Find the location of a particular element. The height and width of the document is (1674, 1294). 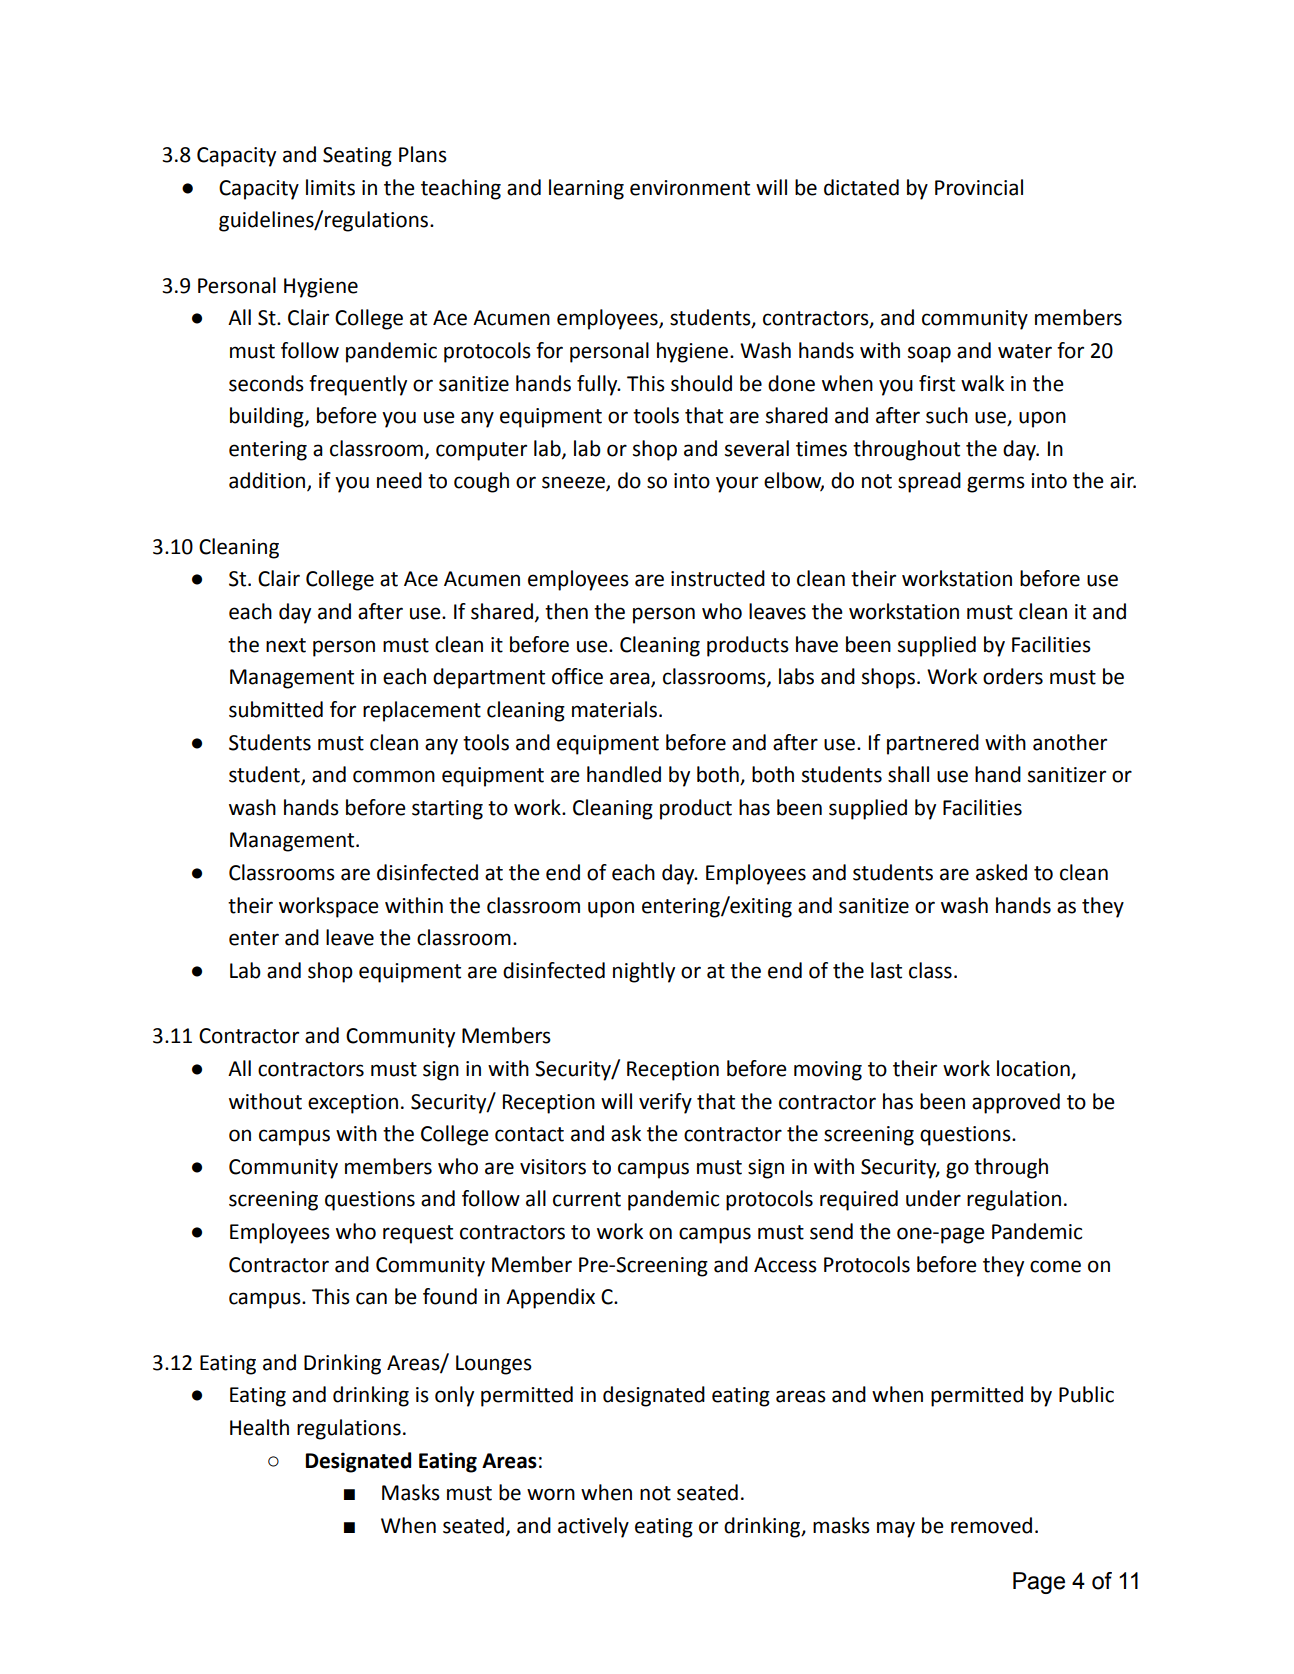

request is located at coordinates (418, 1234).
